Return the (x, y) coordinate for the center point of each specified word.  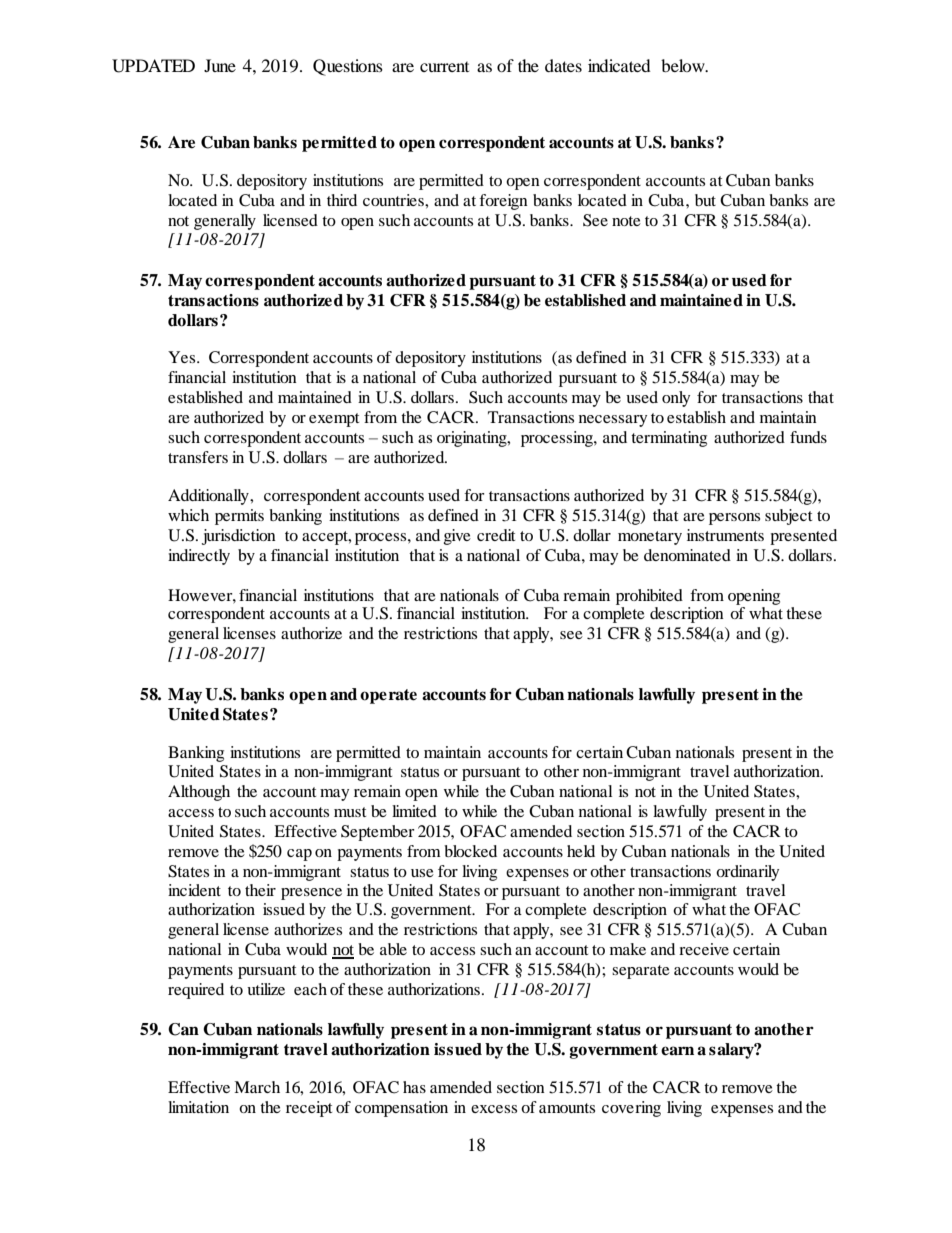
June (220, 65)
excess (494, 1109)
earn (677, 1051)
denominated (687, 555)
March (257, 1087)
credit (496, 535)
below (684, 65)
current (444, 67)
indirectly (199, 557)
